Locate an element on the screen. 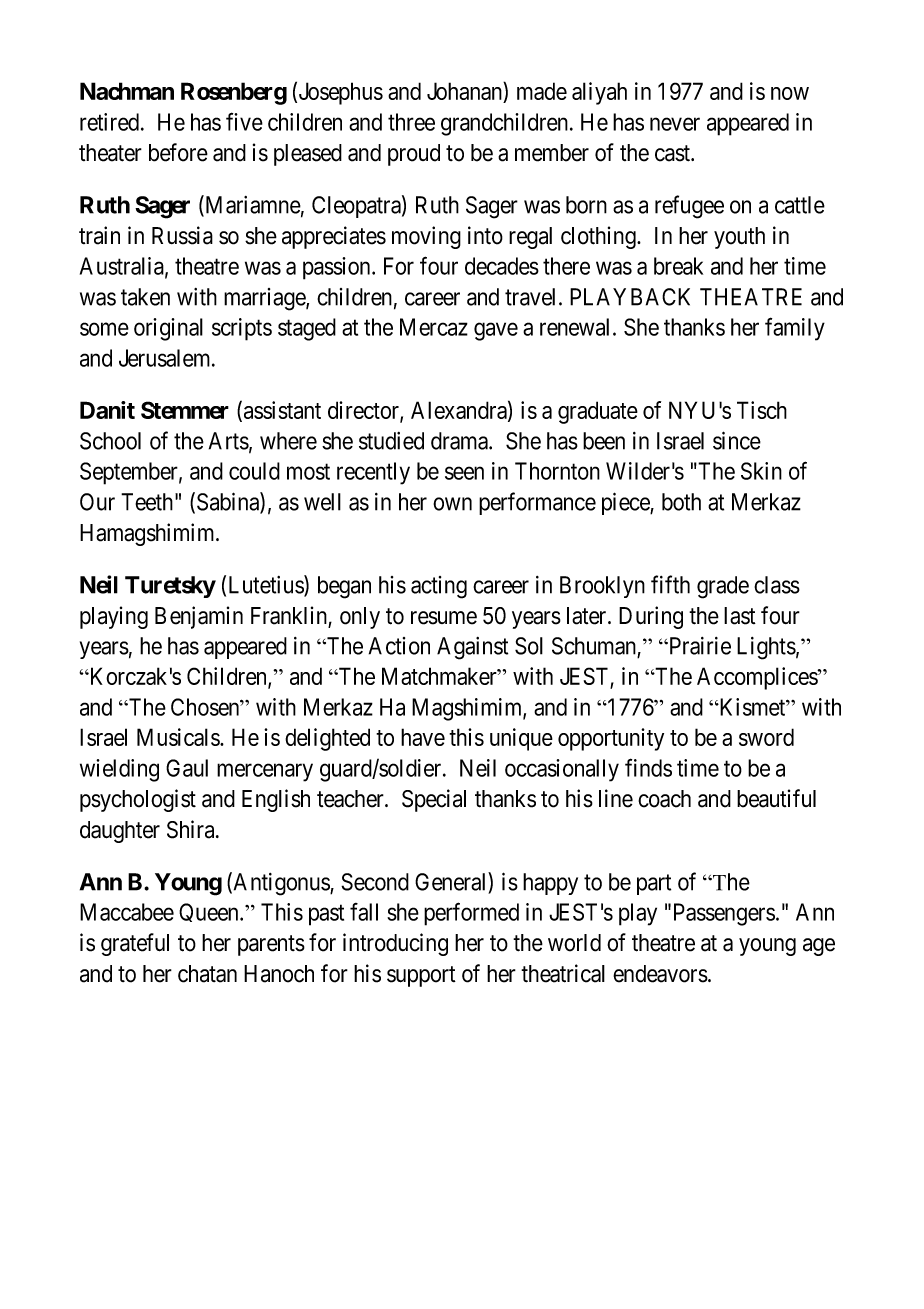 Image resolution: width=924 pixels, height=1309 pixels. never is located at coordinates (675, 124).
